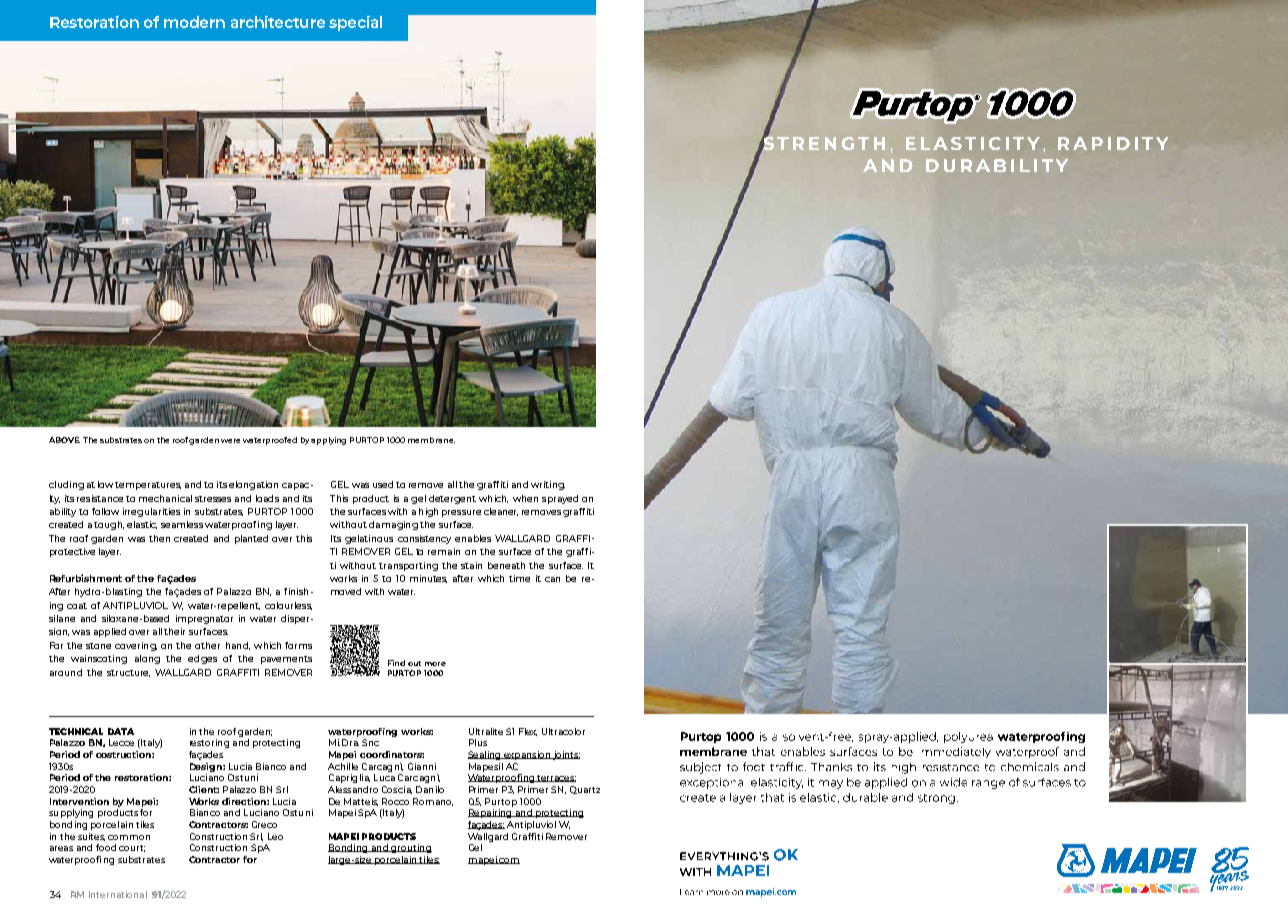 This screenshot has height=924, width=1288. What do you see at coordinates (275, 836) in the screenshot?
I see `Leo` at bounding box center [275, 836].
